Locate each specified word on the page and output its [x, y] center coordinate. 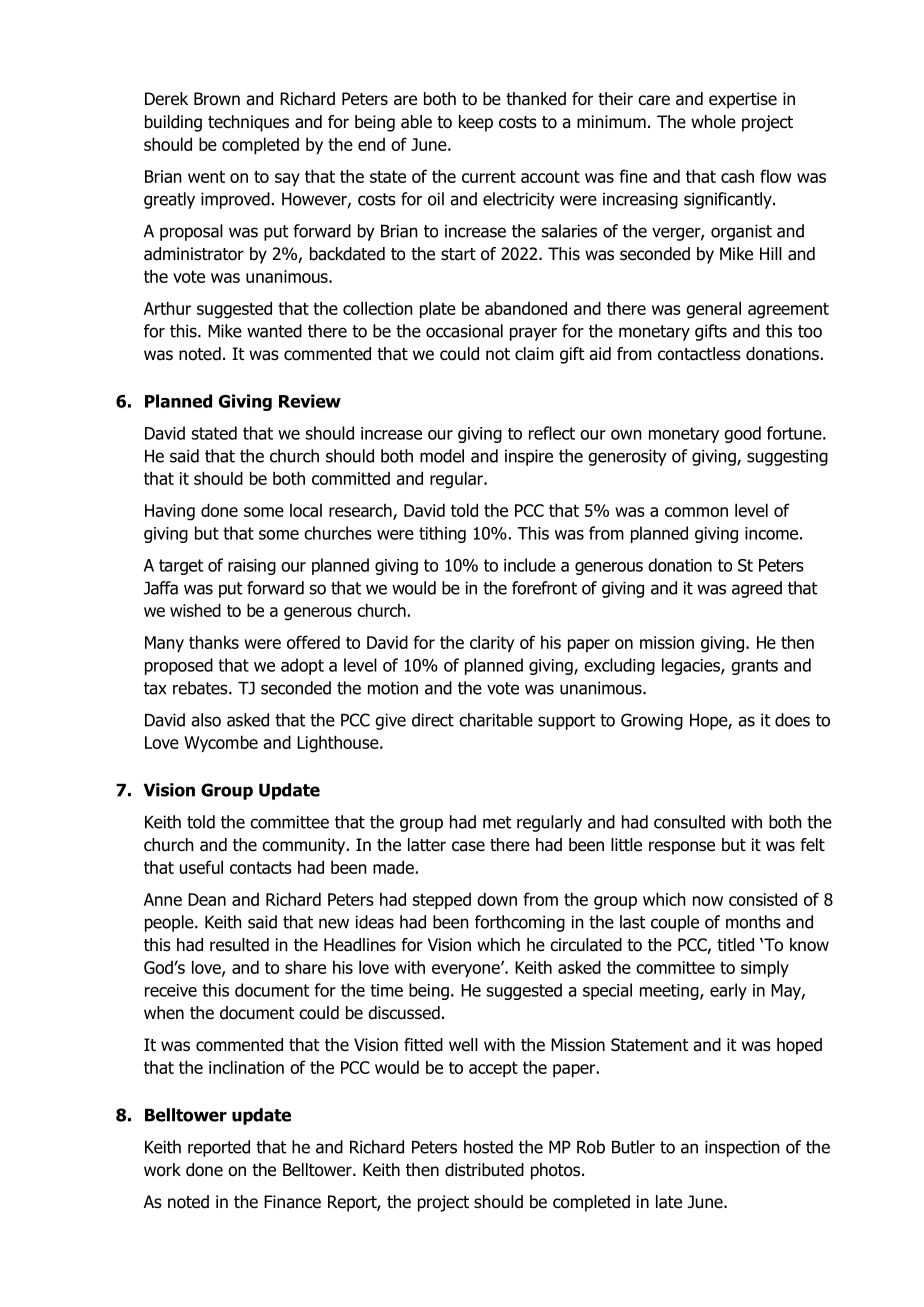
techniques [248, 123]
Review [310, 401]
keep [476, 123]
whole [713, 122]
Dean [207, 899]
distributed [484, 1170]
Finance [292, 1202]
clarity [492, 643]
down [497, 899]
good [742, 434]
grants [754, 667]
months [753, 922]
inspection [742, 1148]
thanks [214, 642]
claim [534, 354]
